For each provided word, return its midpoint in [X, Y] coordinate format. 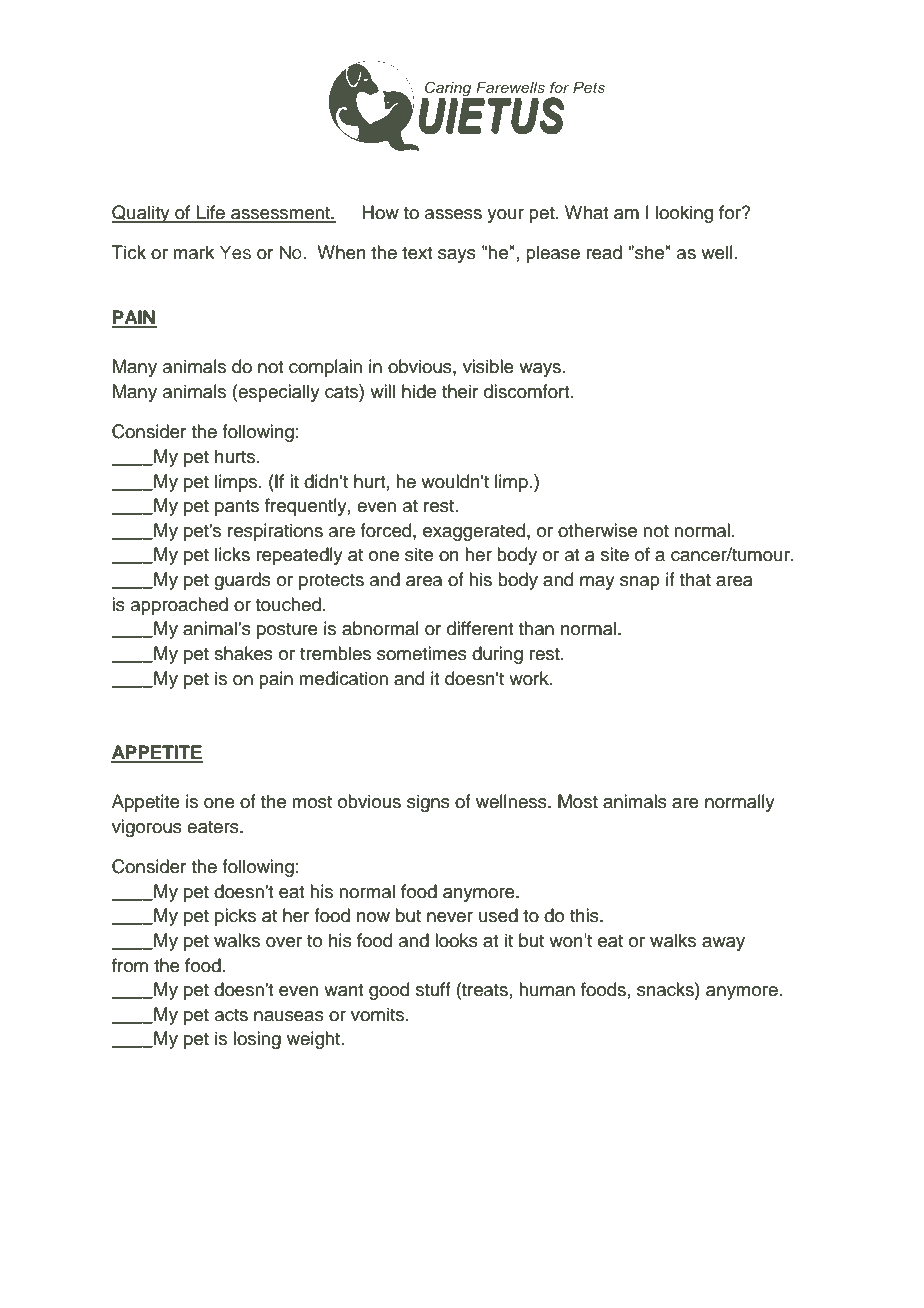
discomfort [528, 391]
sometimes [422, 653]
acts [231, 1015]
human [547, 989]
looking [684, 214]
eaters [214, 827]
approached [179, 606]
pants [237, 508]
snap [640, 583]
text [417, 253]
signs [428, 803]
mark [193, 252]
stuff [433, 989]
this [585, 915]
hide [419, 391]
